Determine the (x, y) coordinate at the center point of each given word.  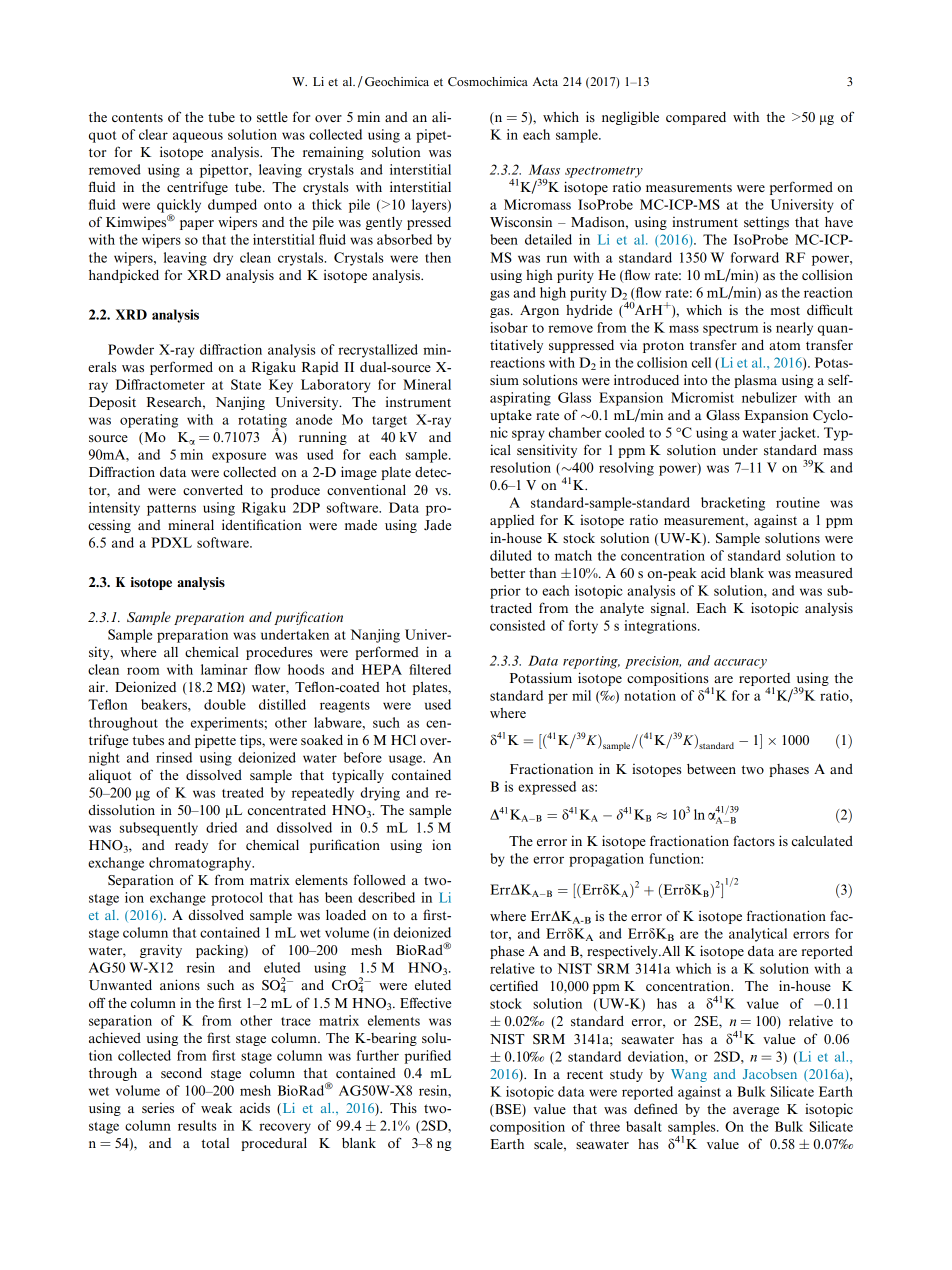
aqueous (198, 137)
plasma (755, 381)
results (197, 1125)
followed (380, 879)
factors (754, 840)
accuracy (740, 664)
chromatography (201, 864)
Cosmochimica (488, 81)
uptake (511, 416)
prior (505, 592)
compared (696, 118)
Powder (131, 349)
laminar (224, 669)
